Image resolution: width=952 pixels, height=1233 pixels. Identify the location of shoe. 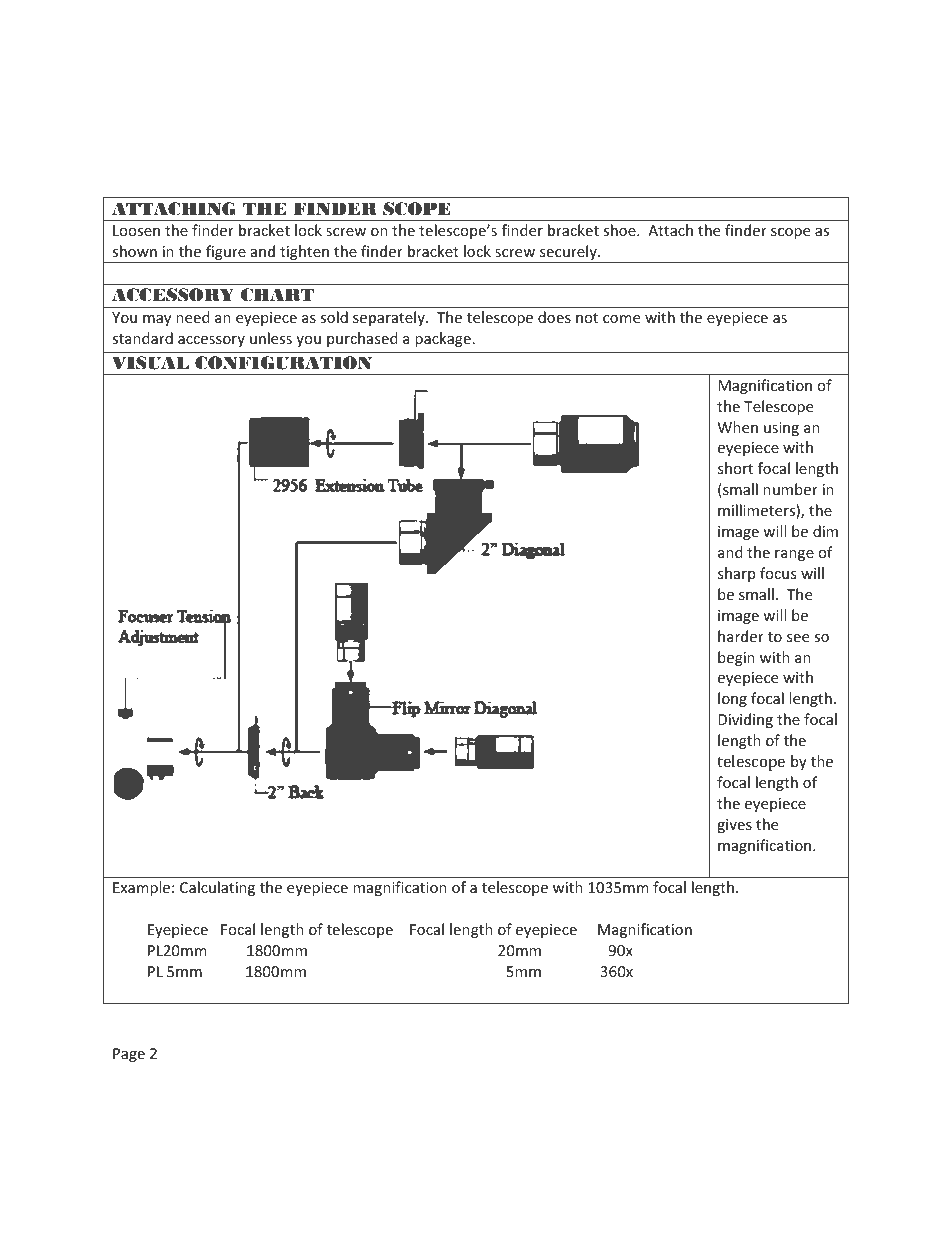
(620, 230).
